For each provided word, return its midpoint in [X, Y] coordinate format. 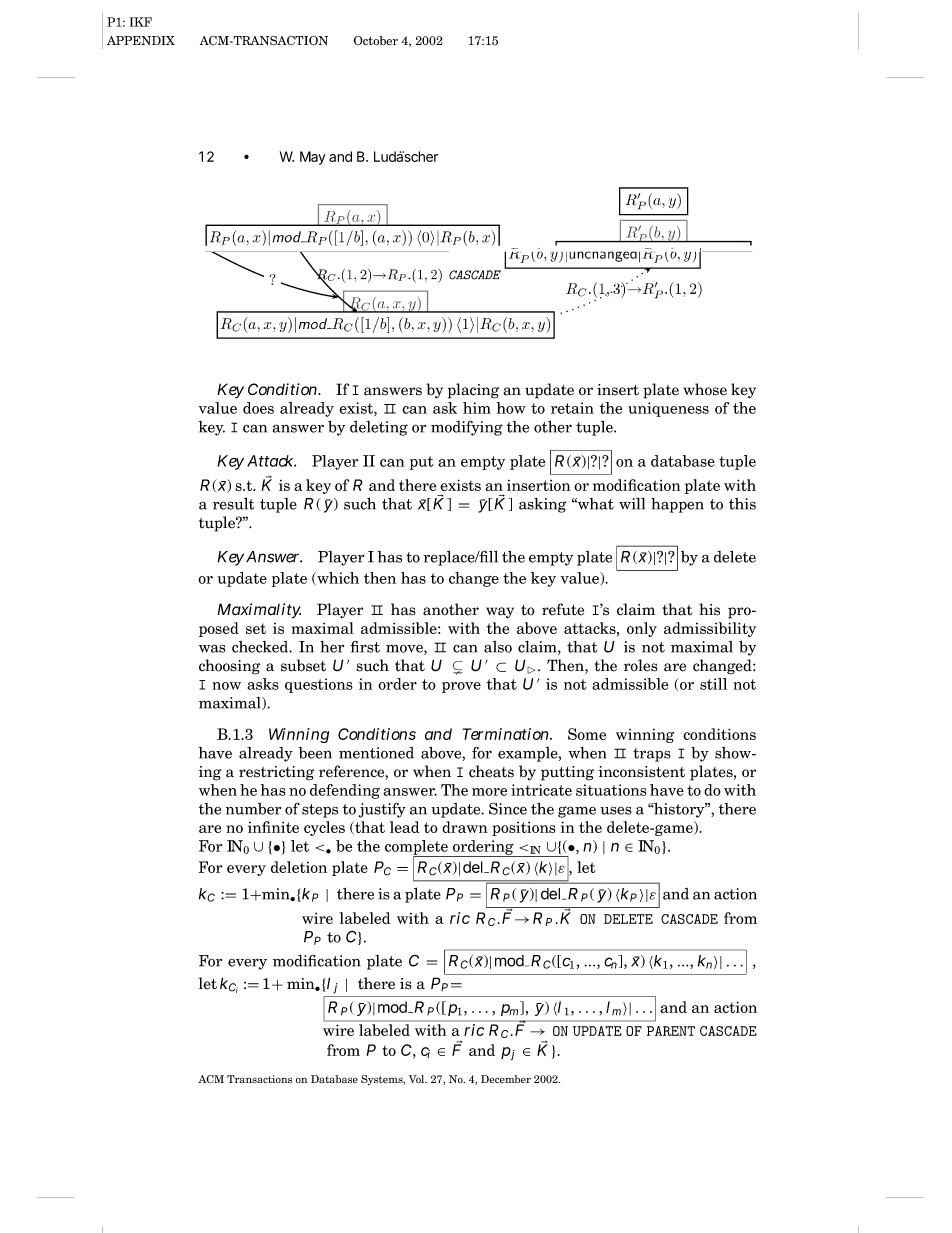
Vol [418, 1079]
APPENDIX [141, 40]
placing [473, 391]
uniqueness [668, 409]
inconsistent [641, 772]
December [506, 1079]
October [375, 41]
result [234, 503]
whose [705, 389]
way [500, 613]
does [258, 408]
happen [677, 505]
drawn [465, 827]
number [253, 809]
